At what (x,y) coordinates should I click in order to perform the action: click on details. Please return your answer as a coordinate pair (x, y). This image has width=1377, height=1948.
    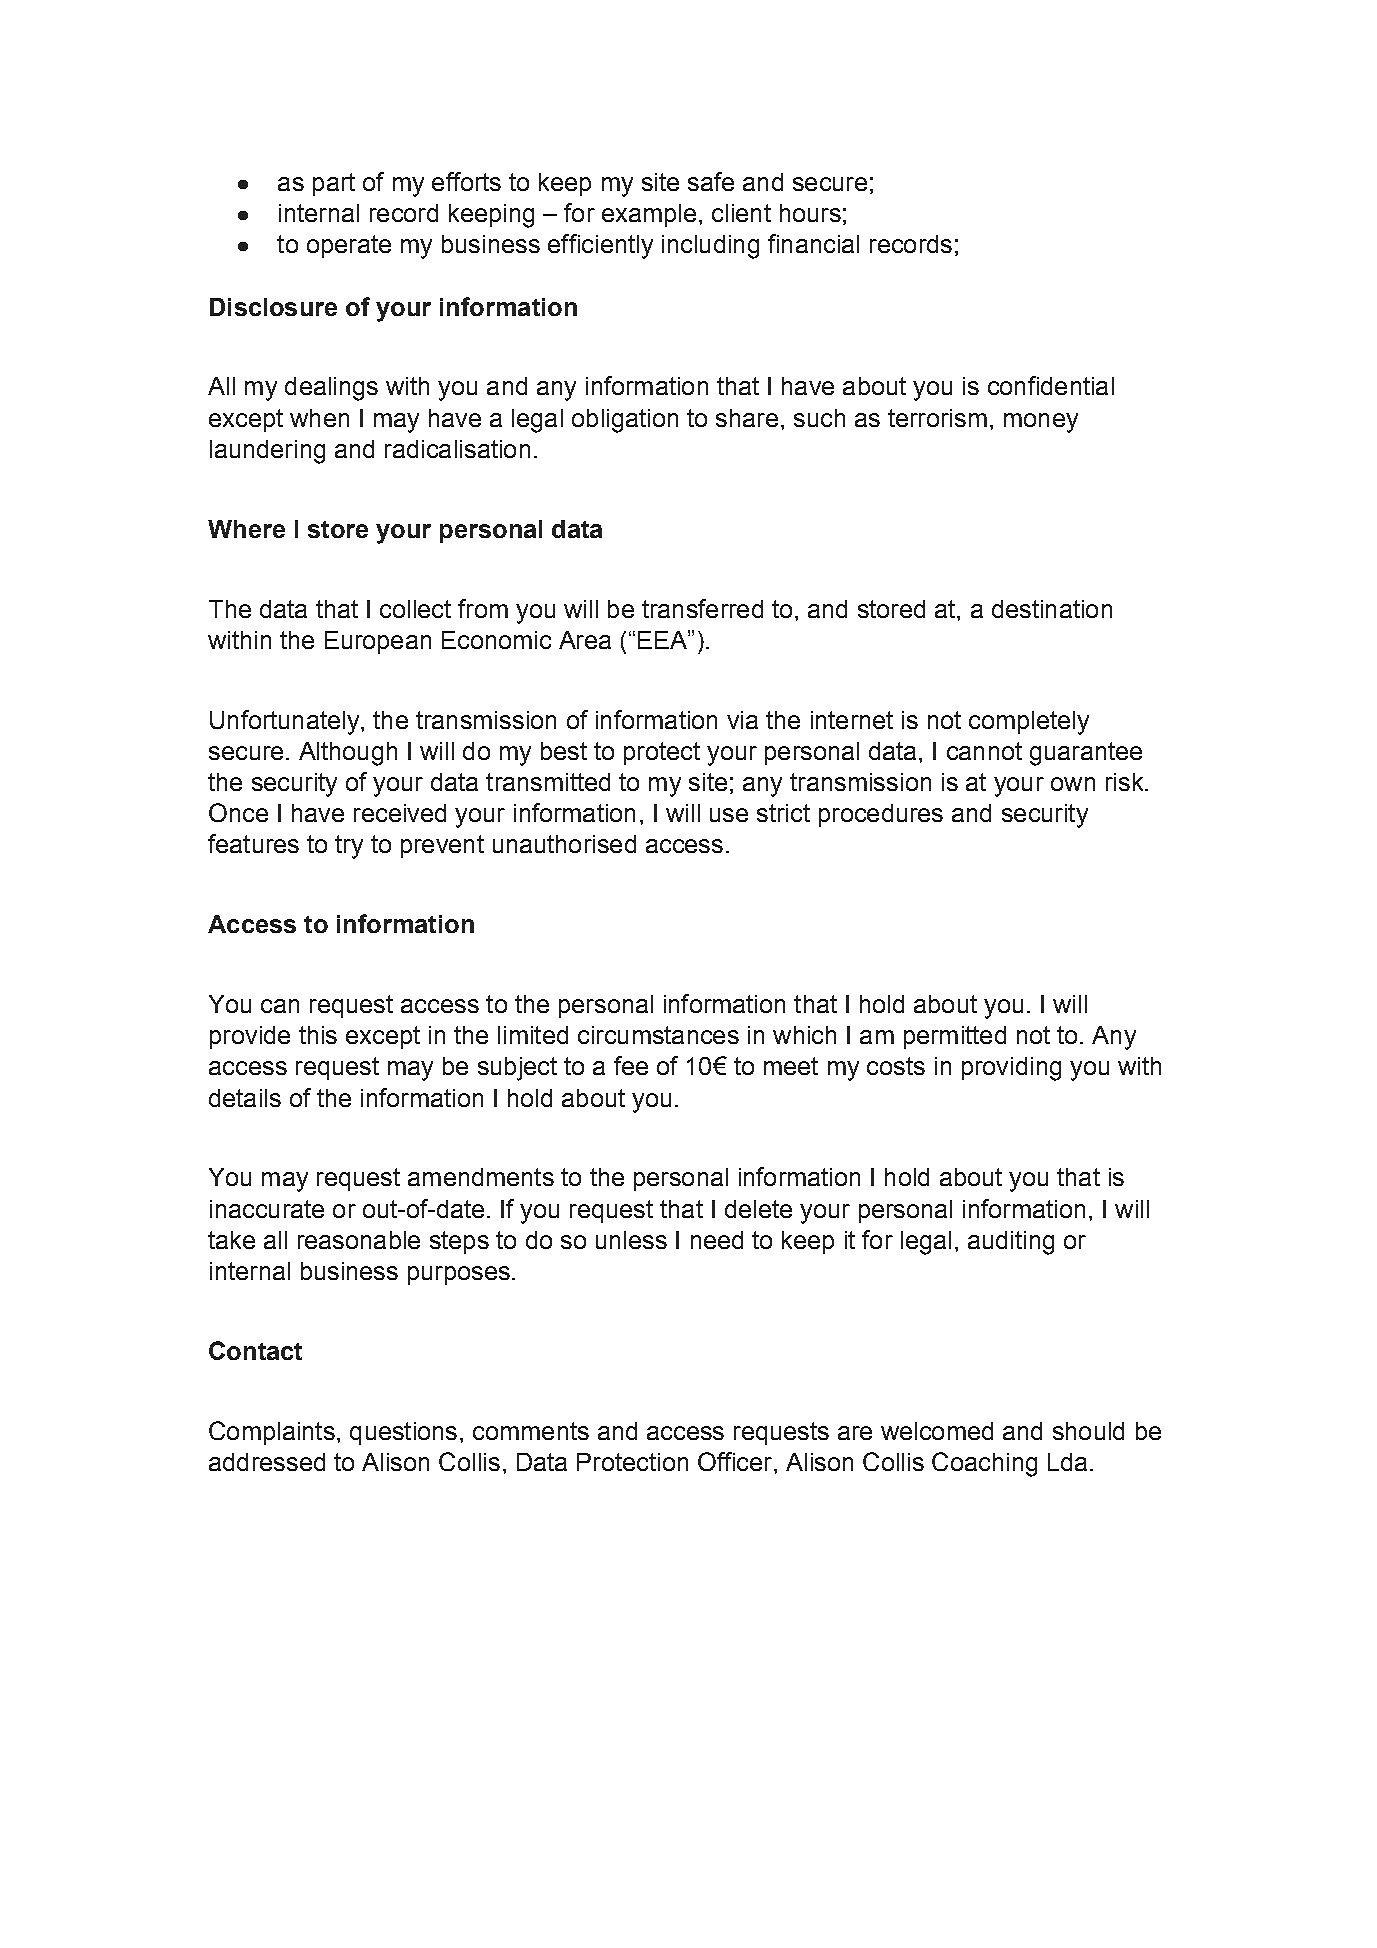
    Looking at the image, I should click on (245, 1098).
